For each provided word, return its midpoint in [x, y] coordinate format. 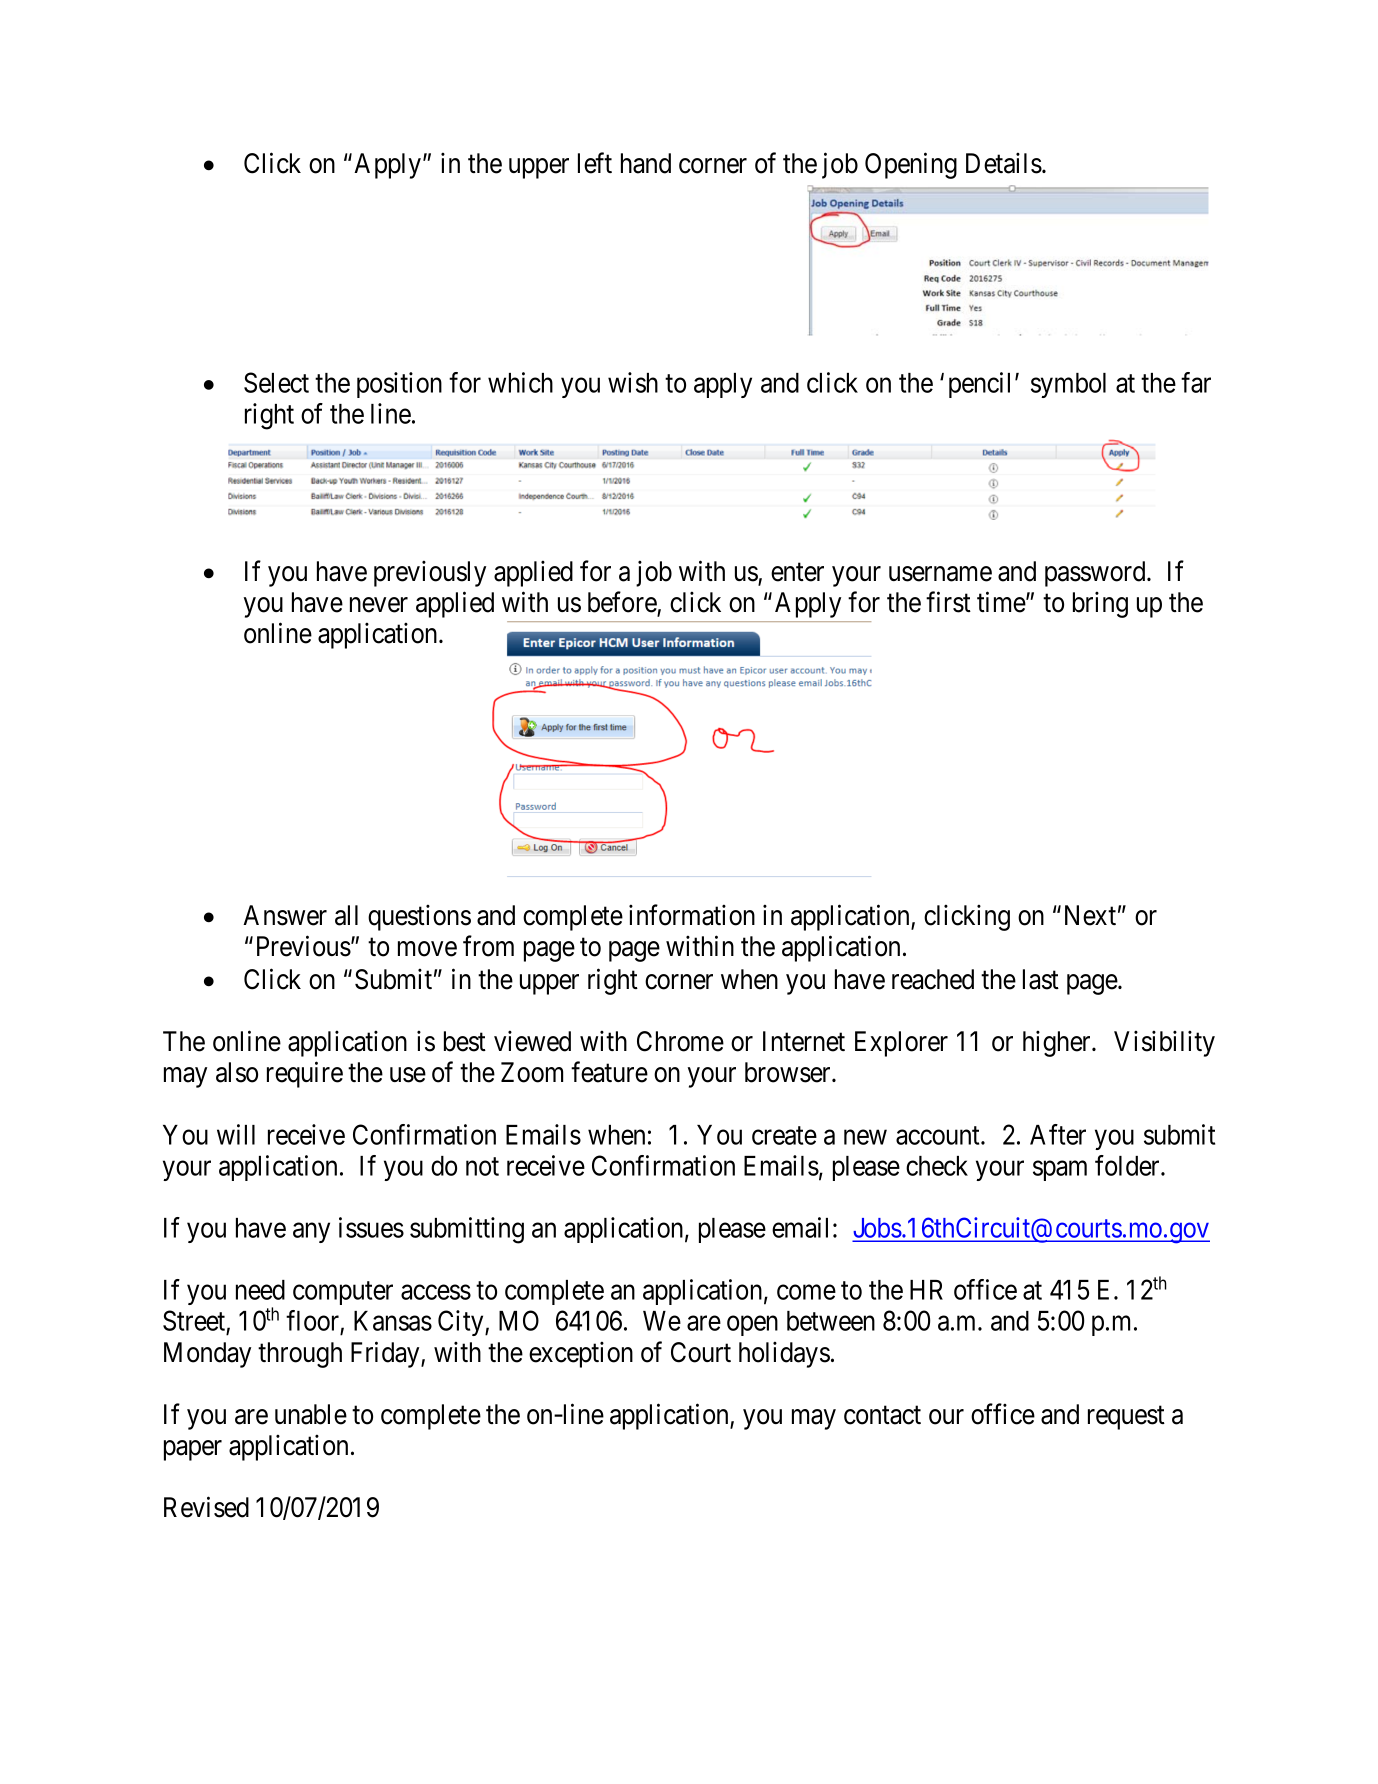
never [379, 605]
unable [311, 1414]
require [305, 1074]
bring [1100, 604]
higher [1058, 1043]
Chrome [680, 1041]
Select [276, 382]
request [1126, 1418]
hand [646, 163]
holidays [784, 1354]
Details [1004, 163]
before [623, 603]
